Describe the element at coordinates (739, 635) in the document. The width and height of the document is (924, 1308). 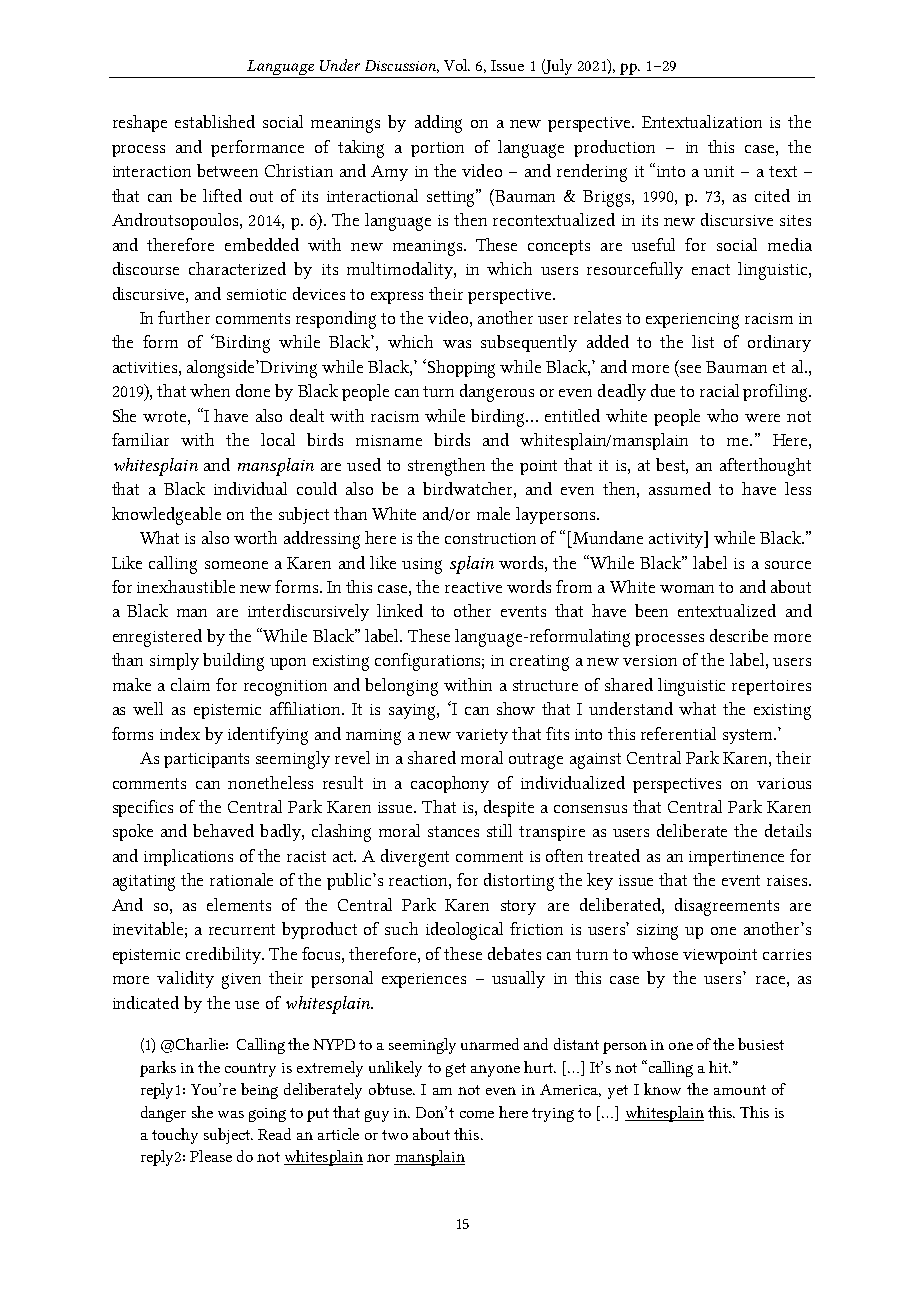
I see `describe` at that location.
